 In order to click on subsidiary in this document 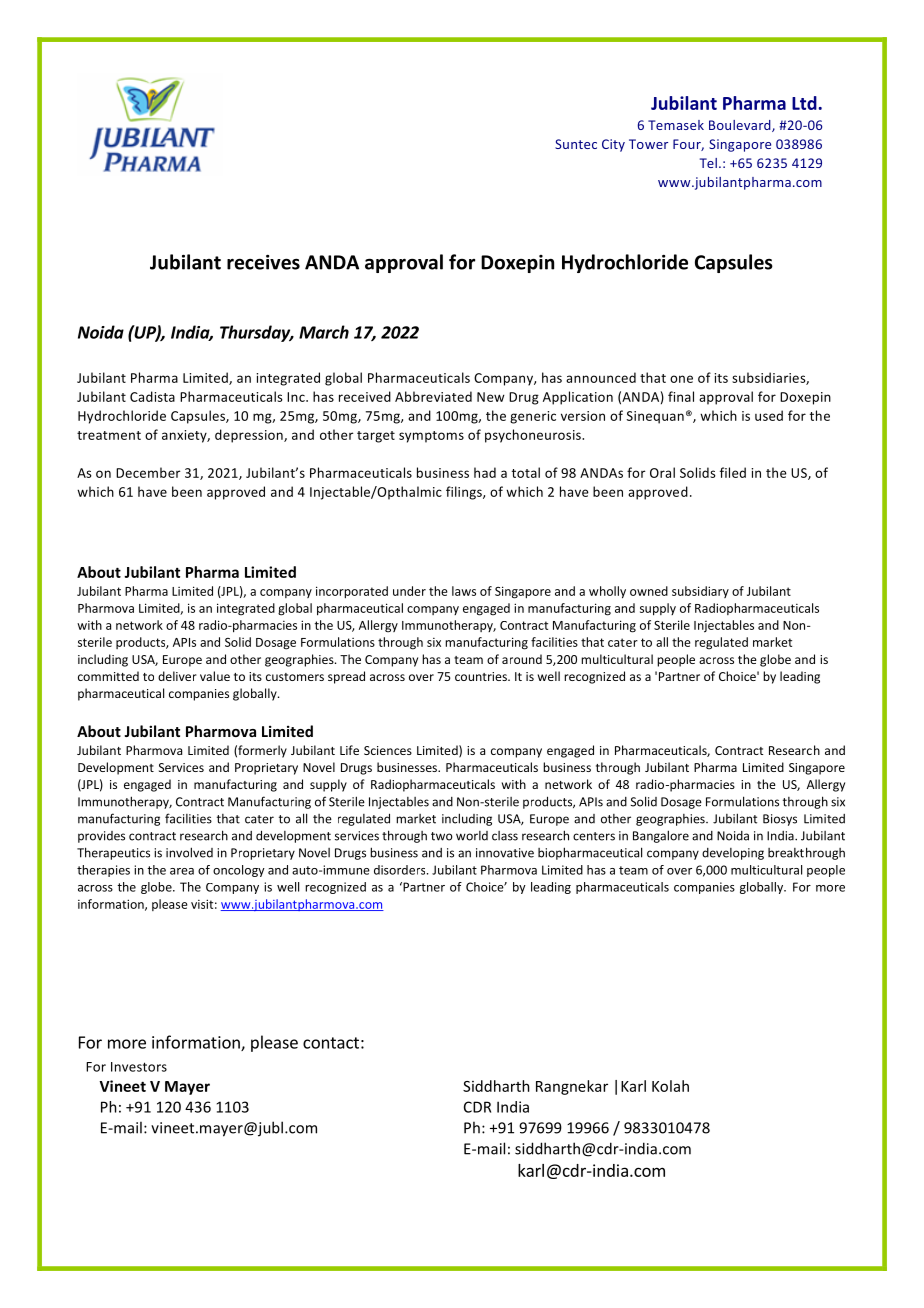, I will do `click(700, 592)`.
